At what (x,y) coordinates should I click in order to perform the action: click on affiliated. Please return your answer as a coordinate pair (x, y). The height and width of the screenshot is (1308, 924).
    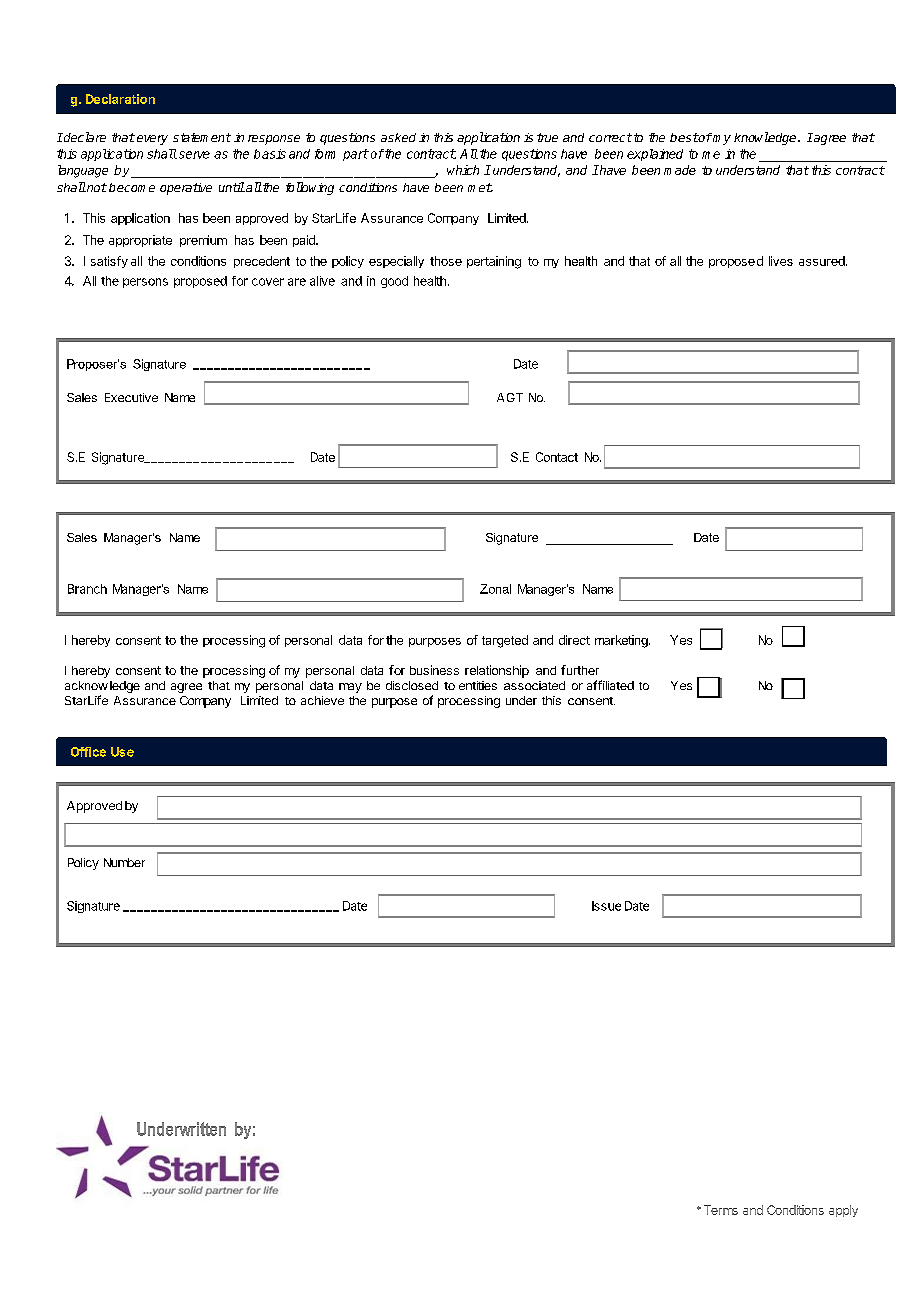
    Looking at the image, I should click on (610, 685).
